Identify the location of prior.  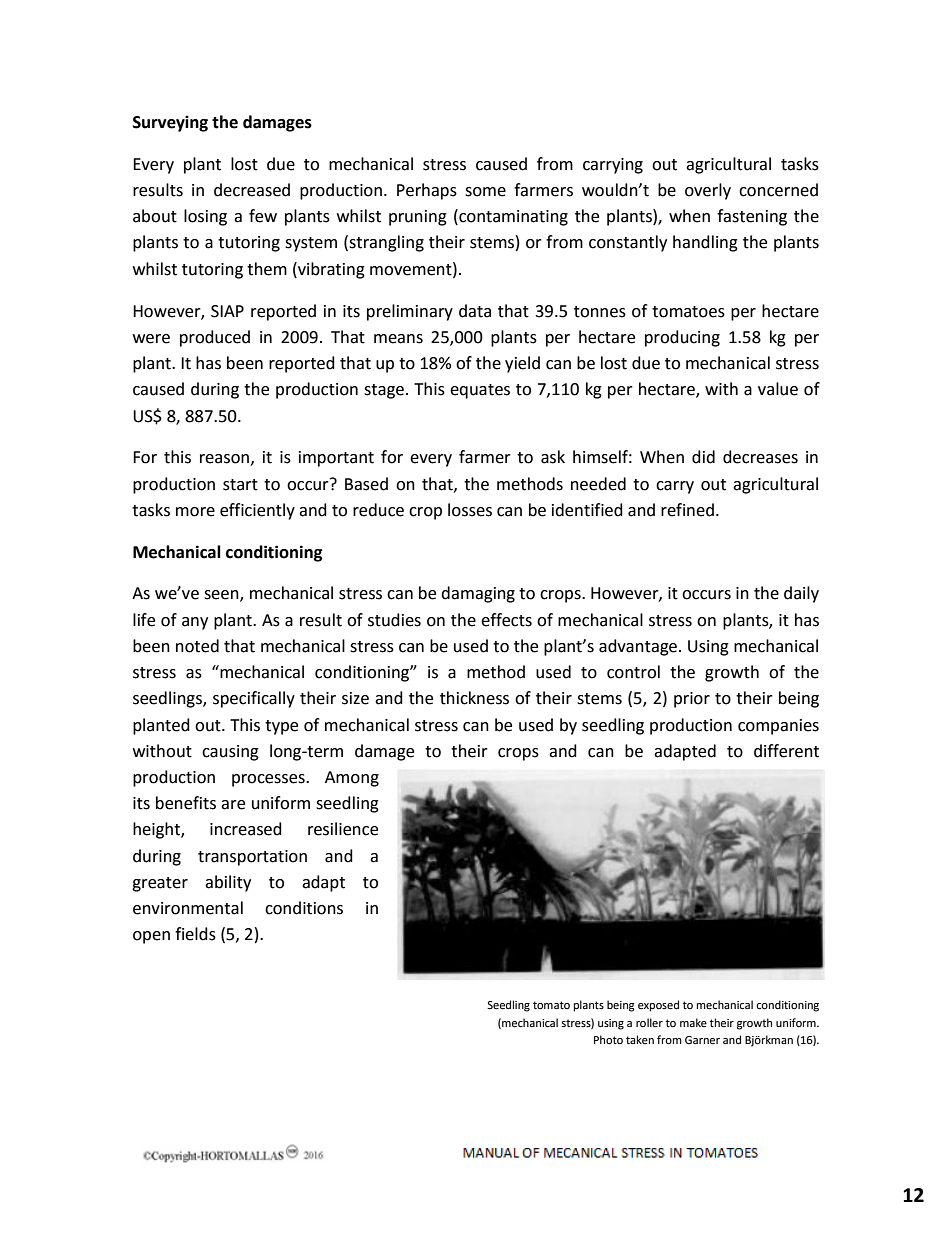
(692, 700).
